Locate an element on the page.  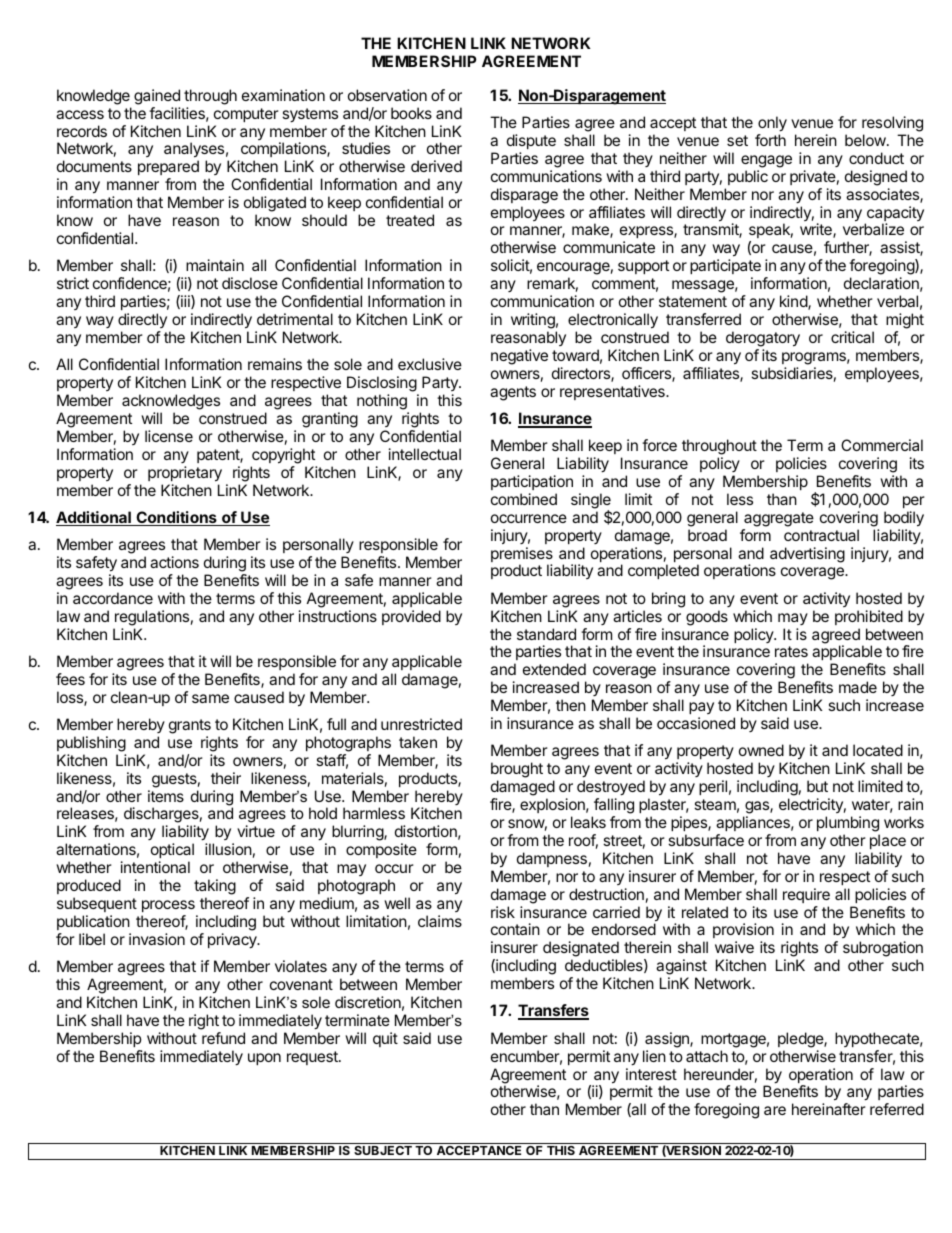
prohibited is located at coordinates (869, 617).
